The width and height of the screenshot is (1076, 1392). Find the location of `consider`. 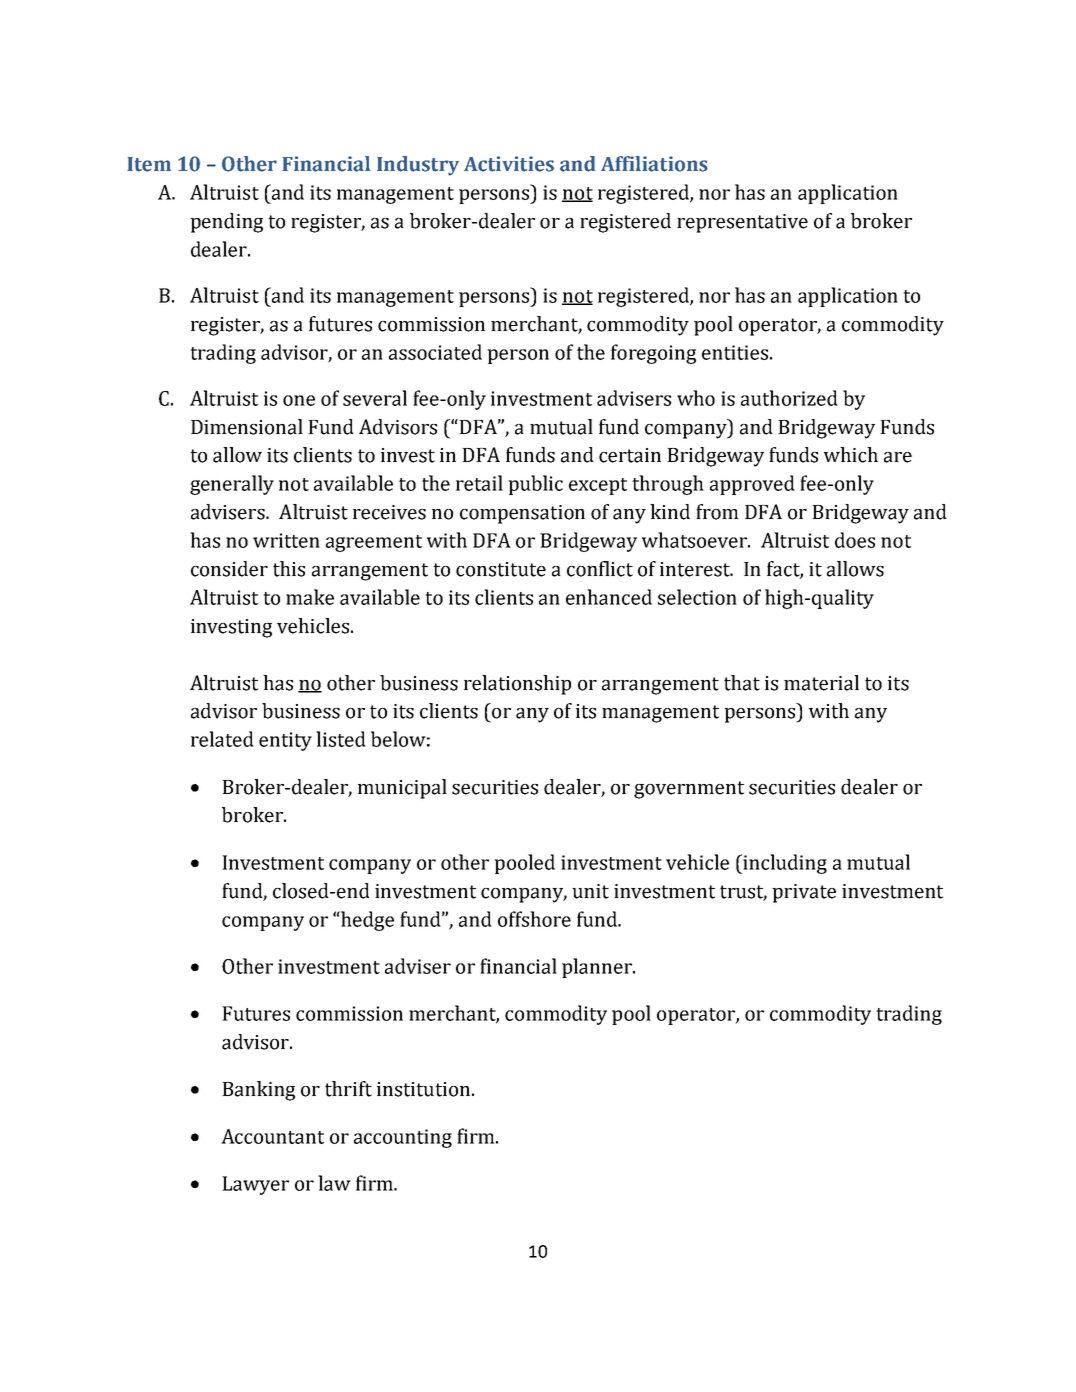

consider is located at coordinates (229, 569).
